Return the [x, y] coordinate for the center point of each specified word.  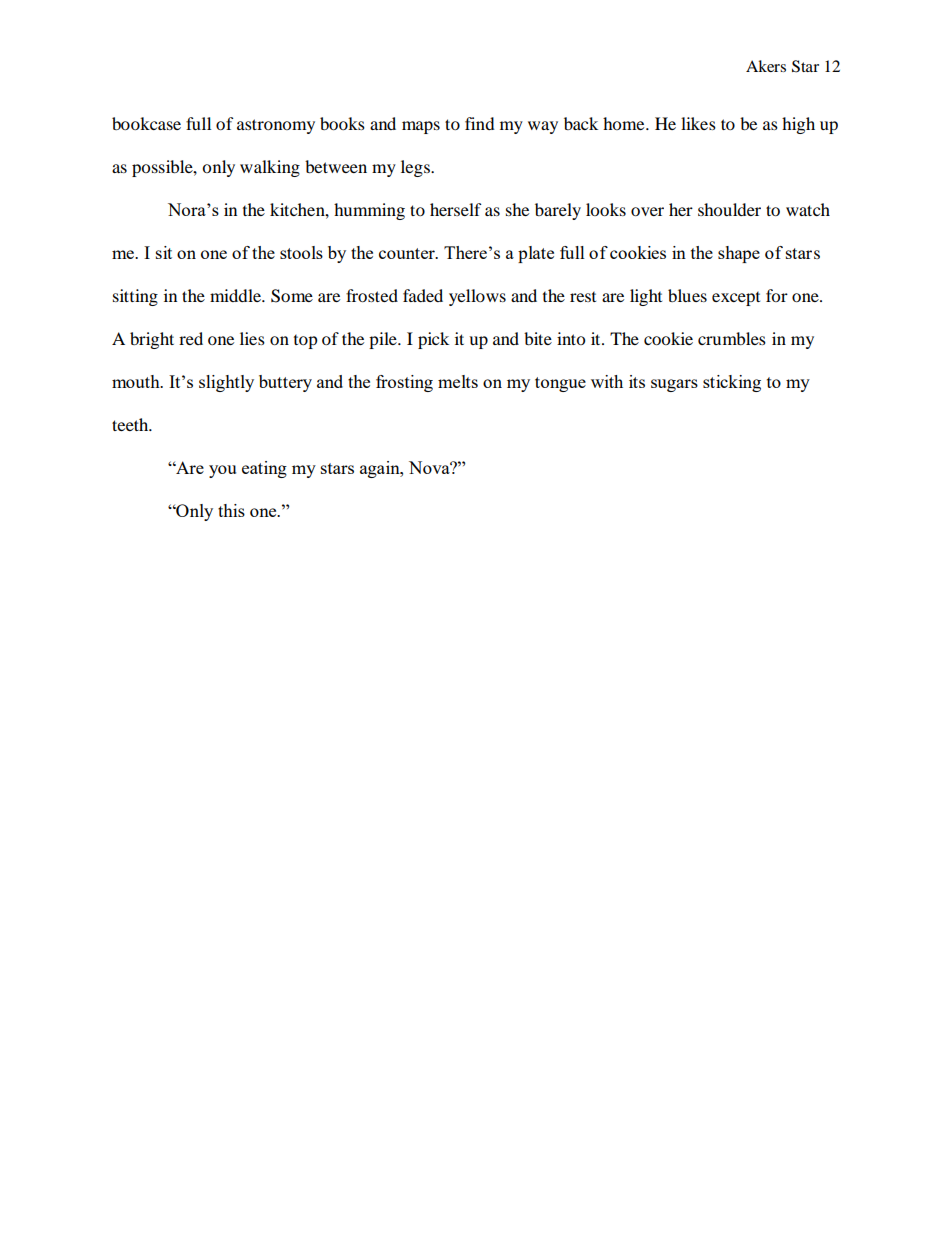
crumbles [732, 338]
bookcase [146, 123]
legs [416, 168]
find [480, 123]
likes [698, 123]
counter [408, 253]
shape [739, 254]
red [191, 338]
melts [458, 381]
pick [433, 340]
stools [301, 252]
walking [270, 168]
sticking [732, 383]
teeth [131, 424]
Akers [766, 66]
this [231, 510]
